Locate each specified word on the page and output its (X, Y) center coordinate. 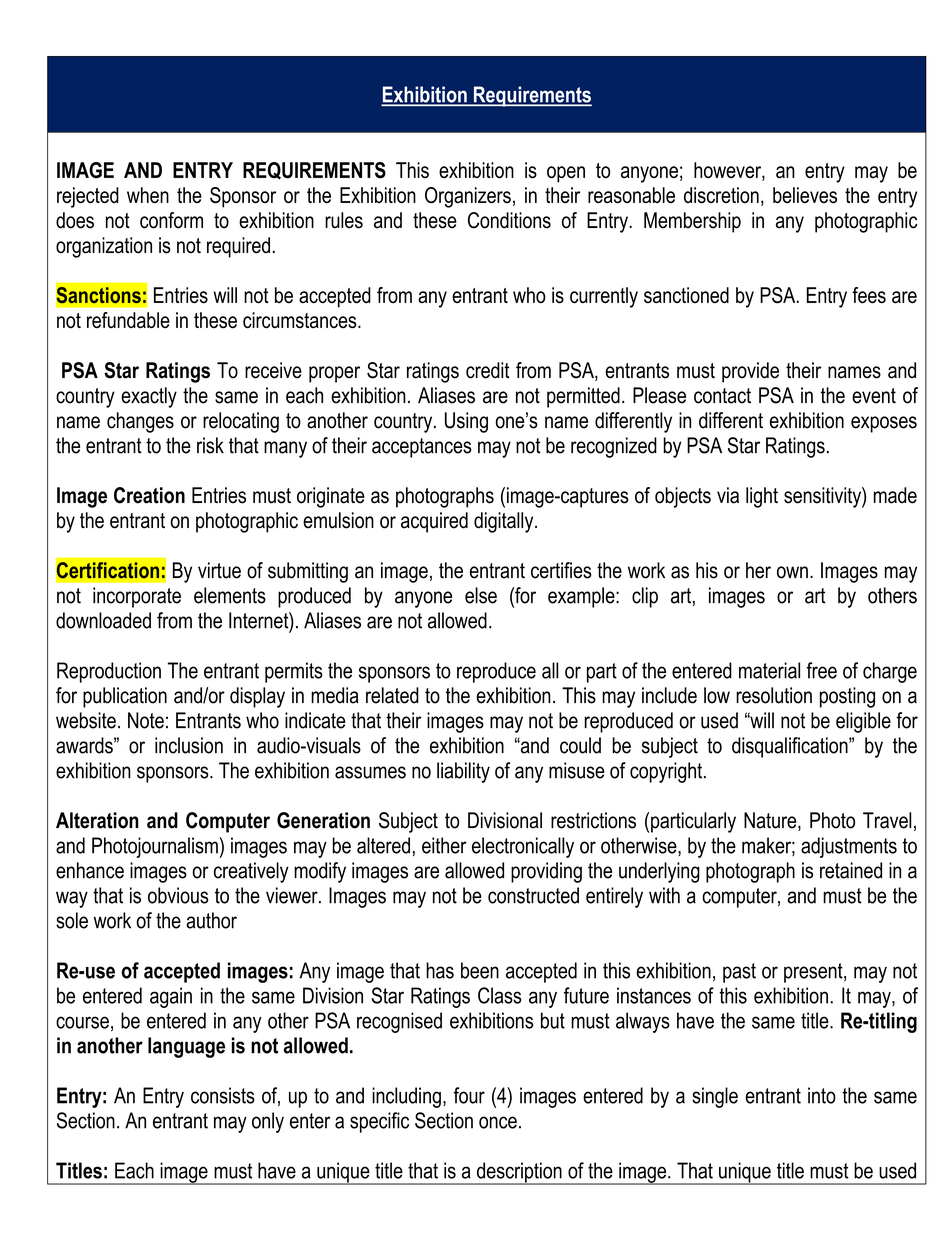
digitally (505, 522)
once (498, 1122)
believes (805, 195)
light (762, 497)
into (822, 1095)
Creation (149, 495)
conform (171, 220)
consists (223, 1095)
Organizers (468, 197)
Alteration (97, 820)
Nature (771, 821)
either (444, 845)
